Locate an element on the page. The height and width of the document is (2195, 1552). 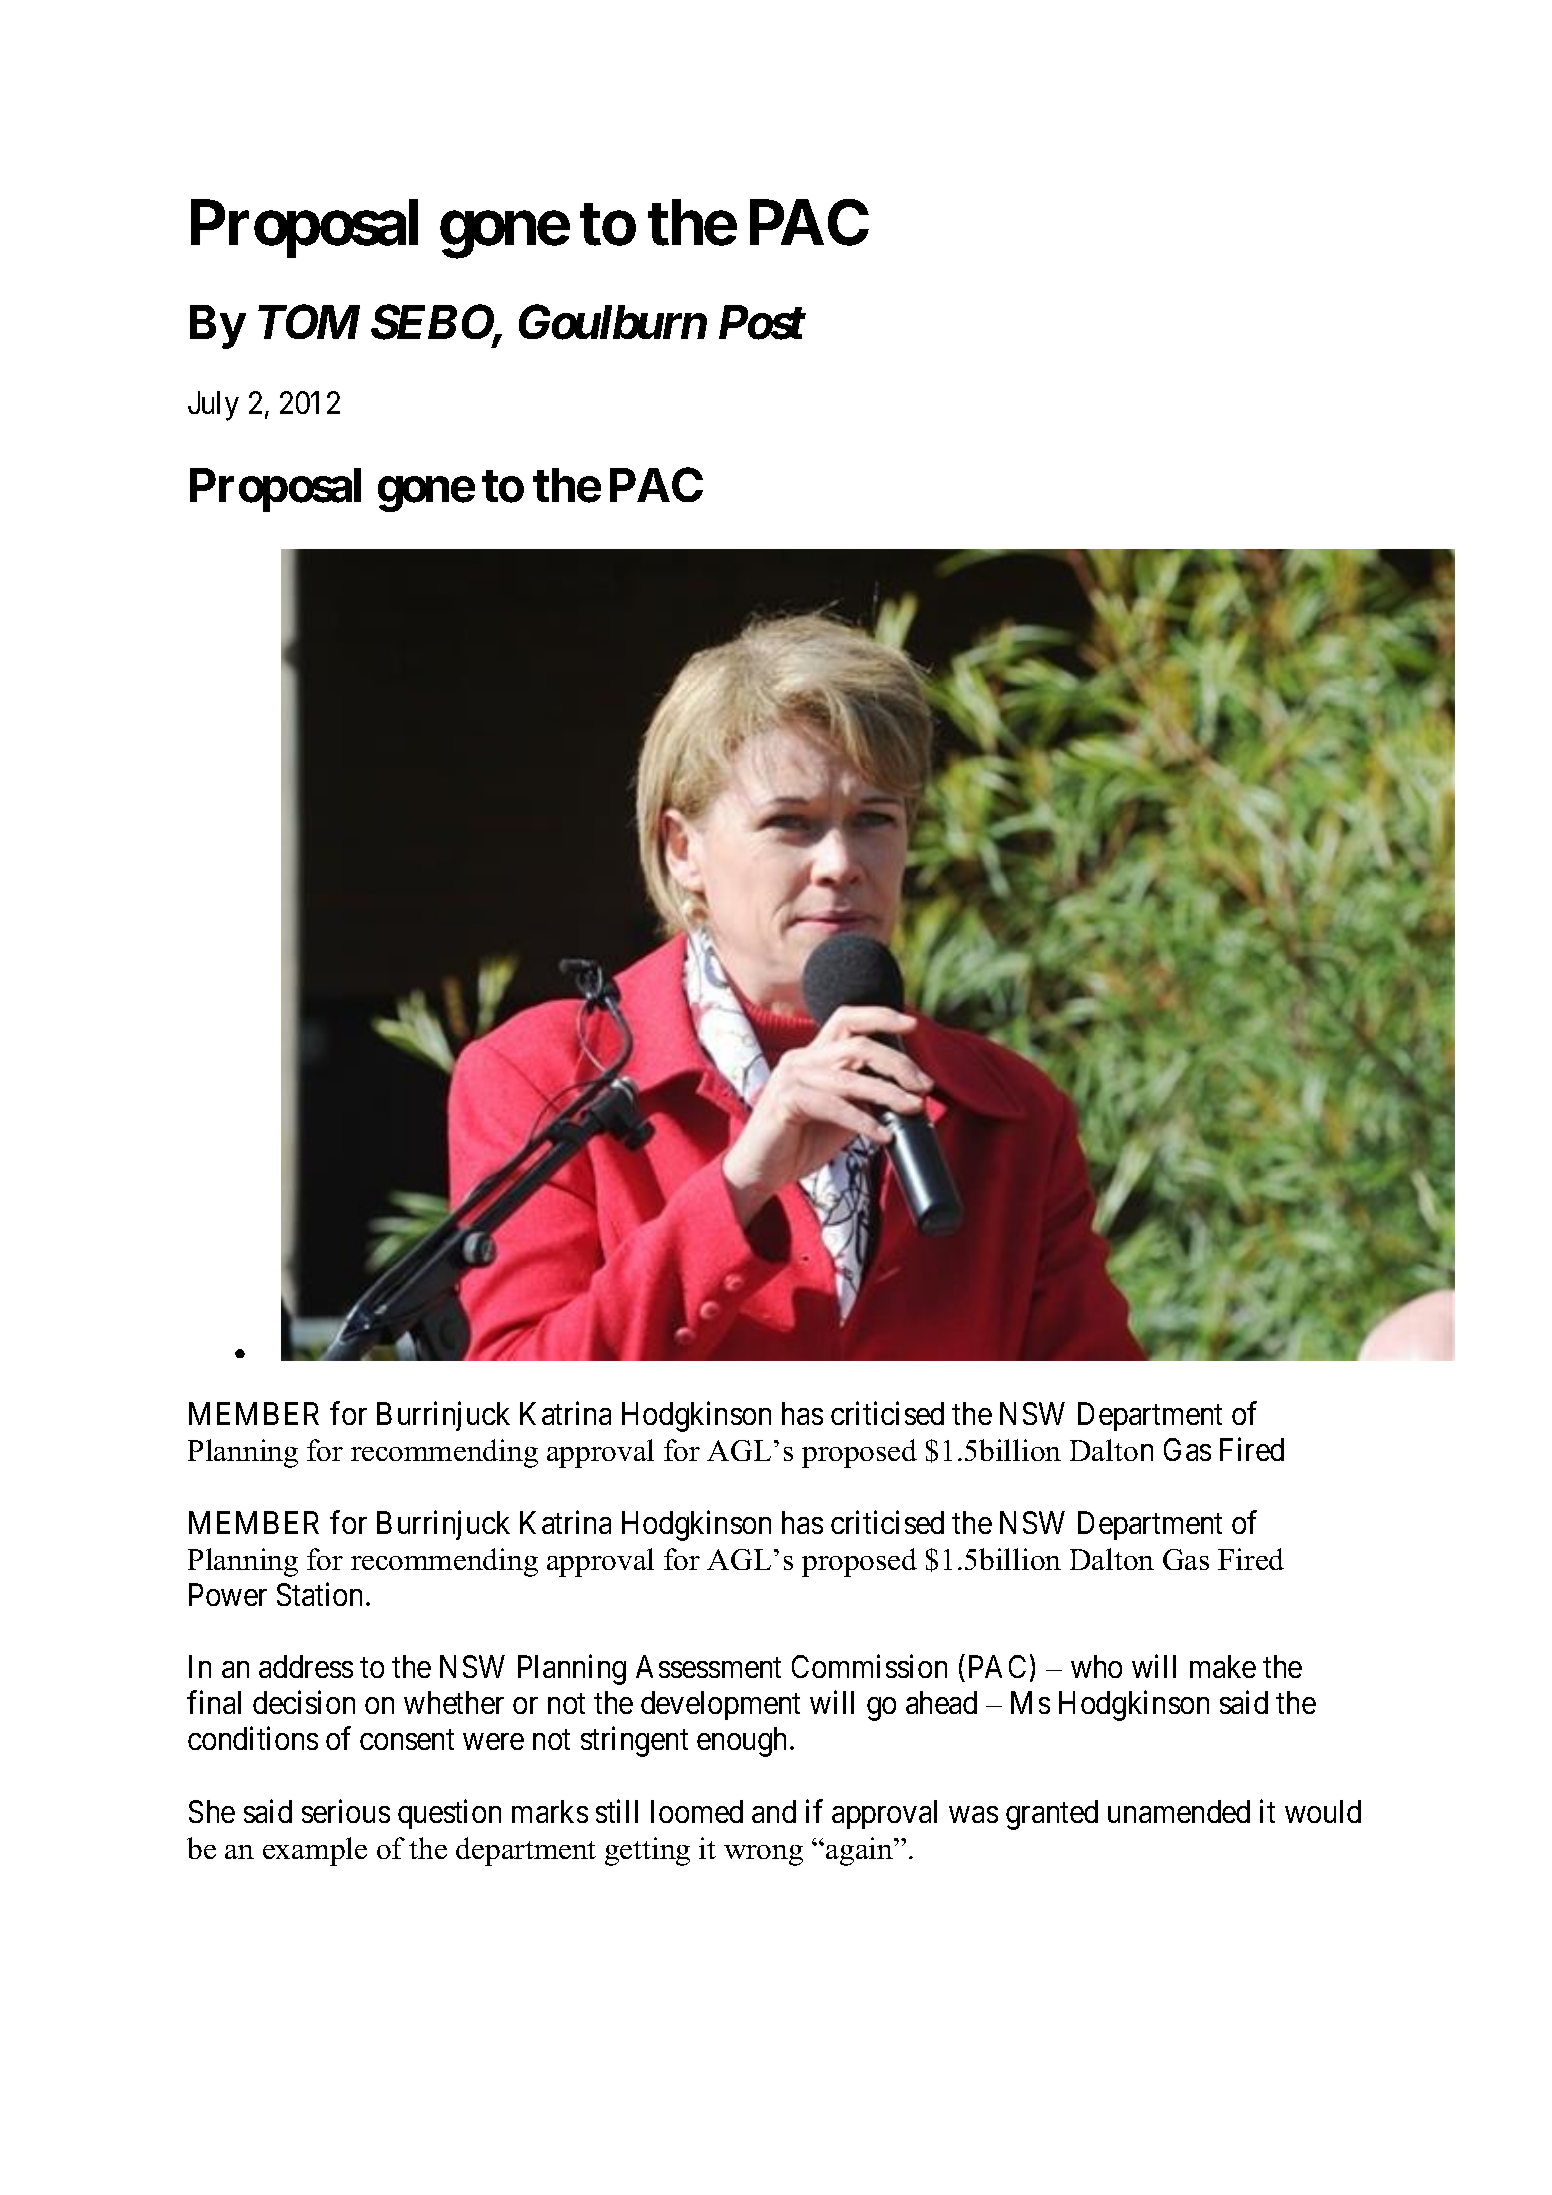
TOM is located at coordinates (309, 322).
